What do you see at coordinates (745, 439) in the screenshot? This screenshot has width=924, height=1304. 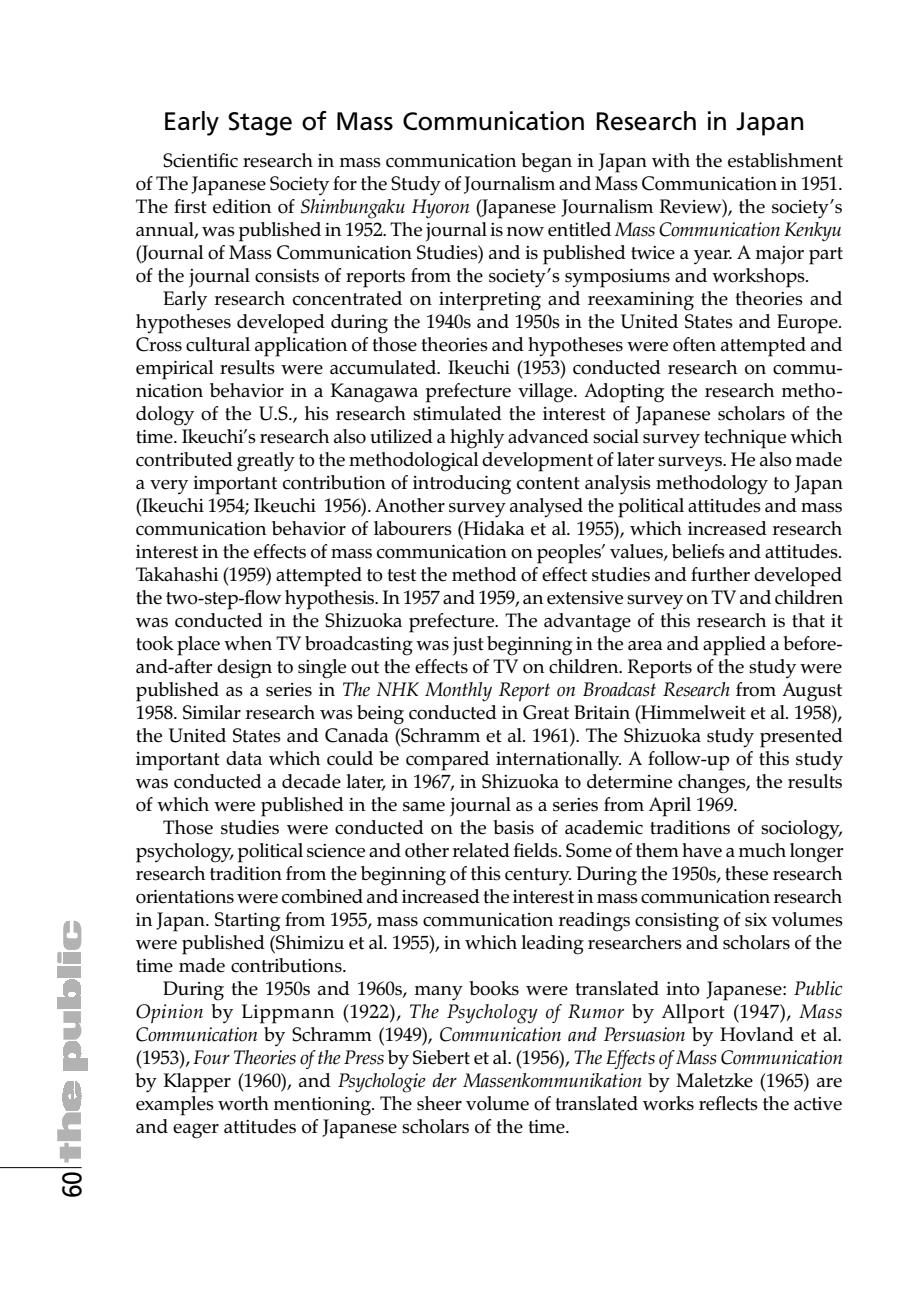 I see `technique` at bounding box center [745, 439].
